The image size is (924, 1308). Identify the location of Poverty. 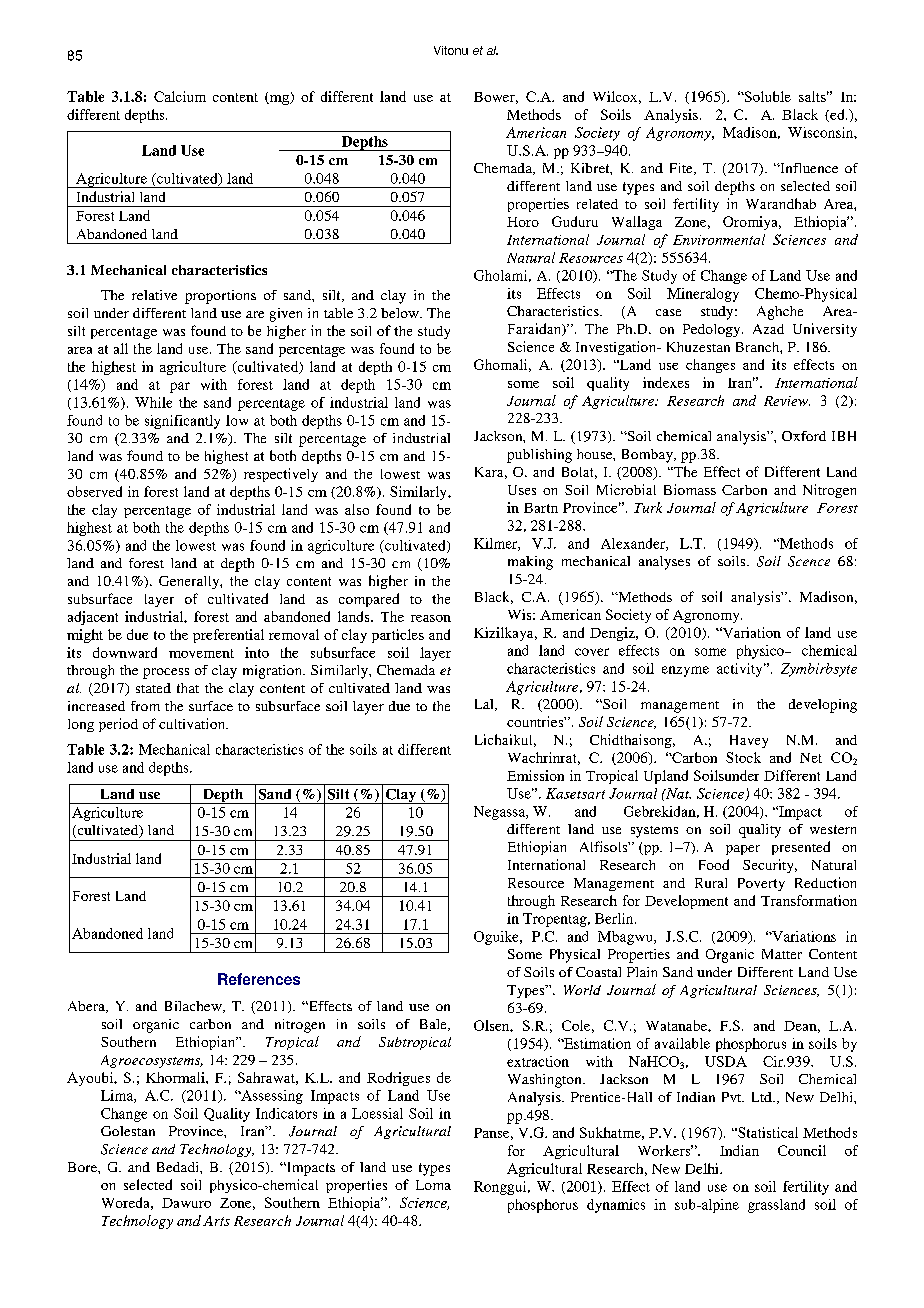
(761, 884).
